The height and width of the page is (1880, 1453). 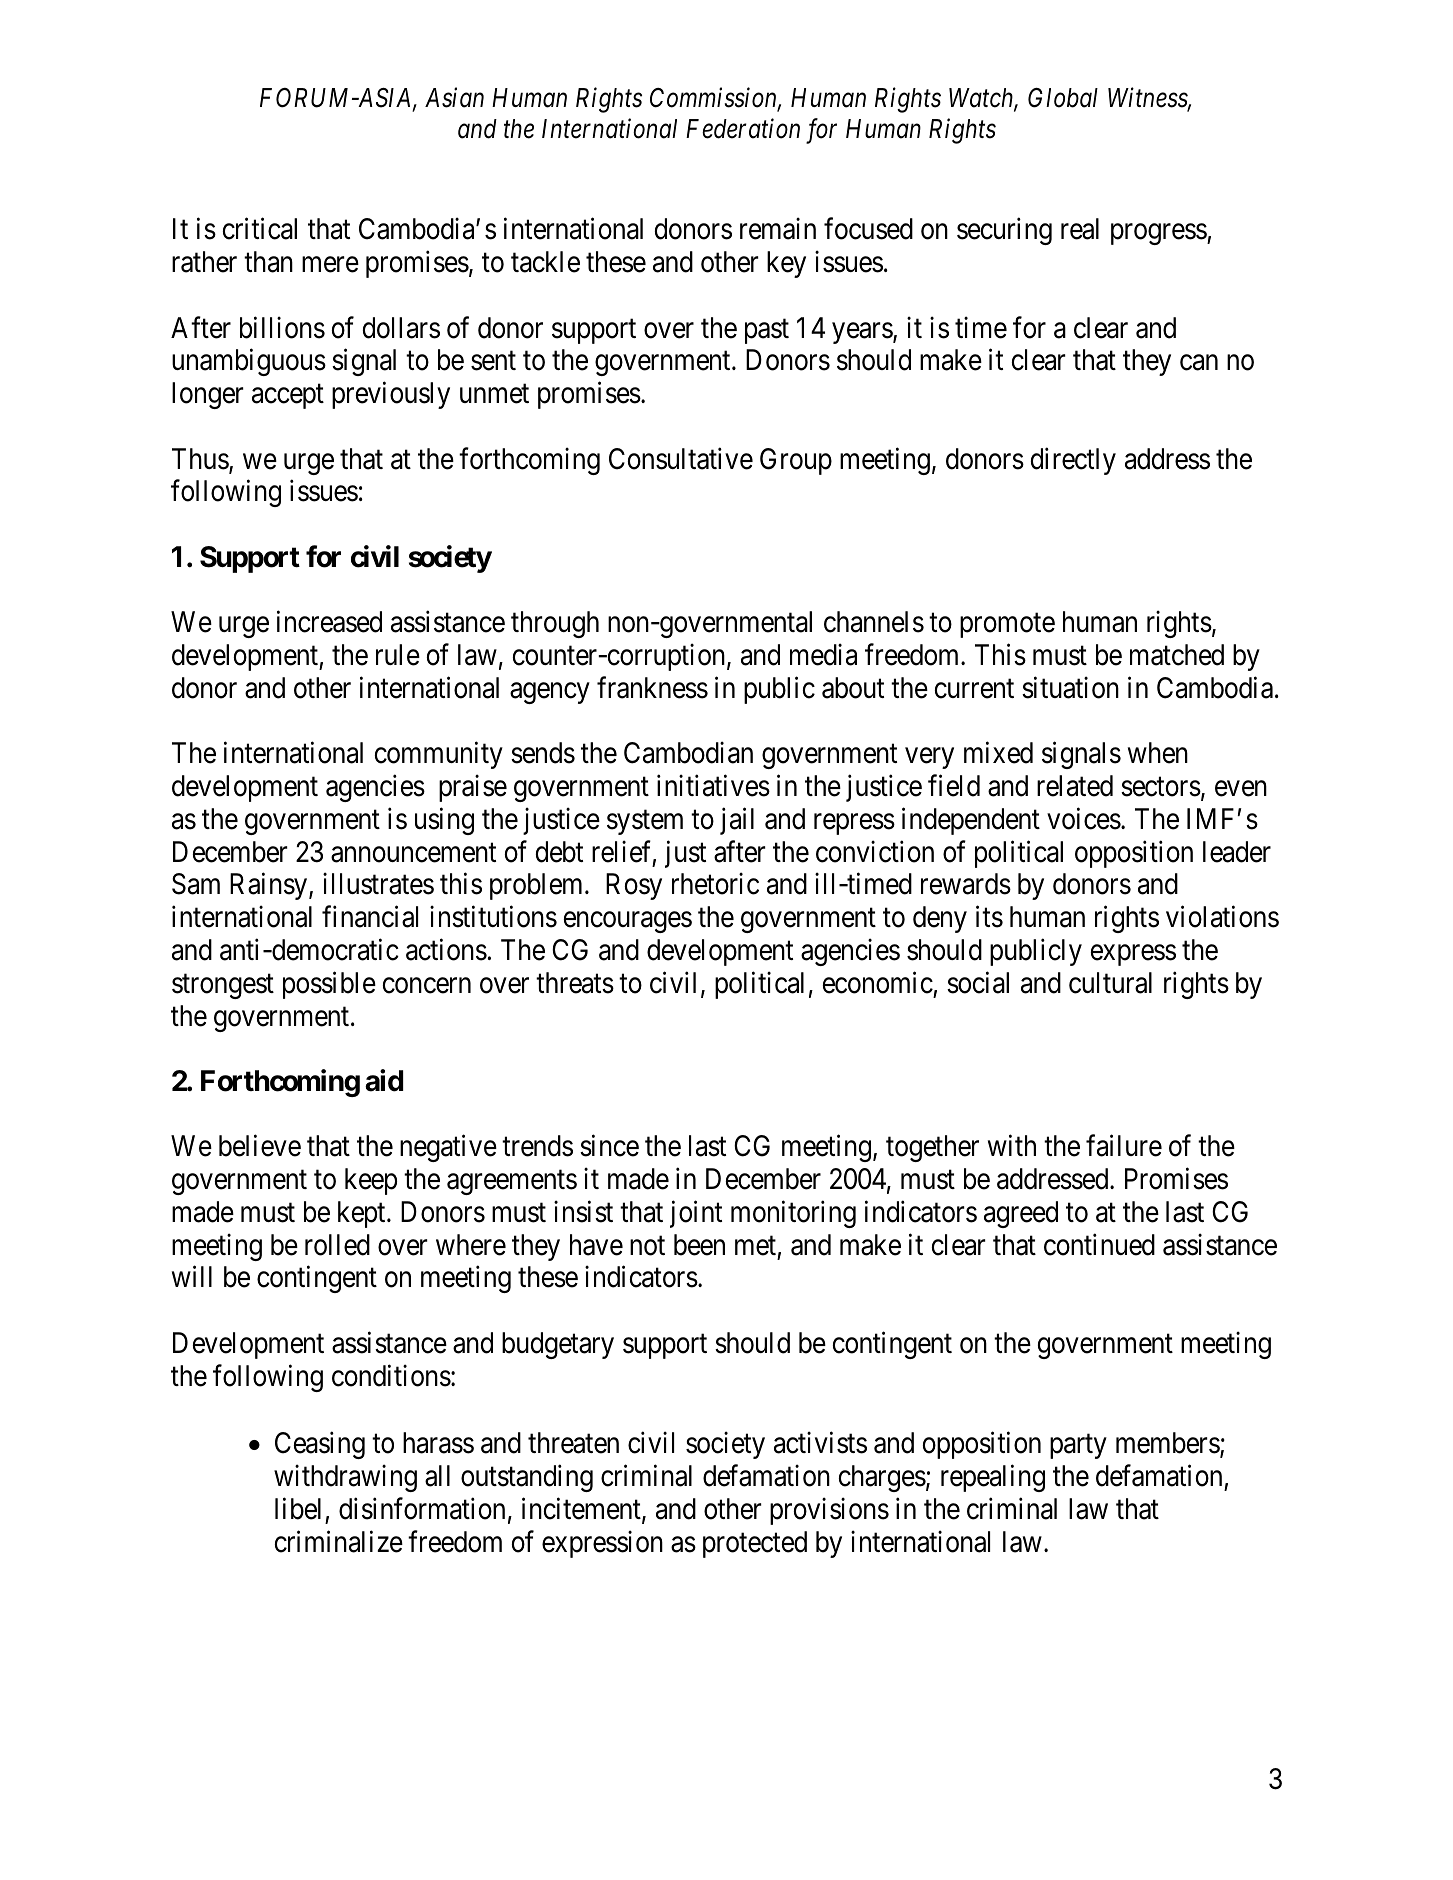 I want to click on protected, so click(x=755, y=1544).
